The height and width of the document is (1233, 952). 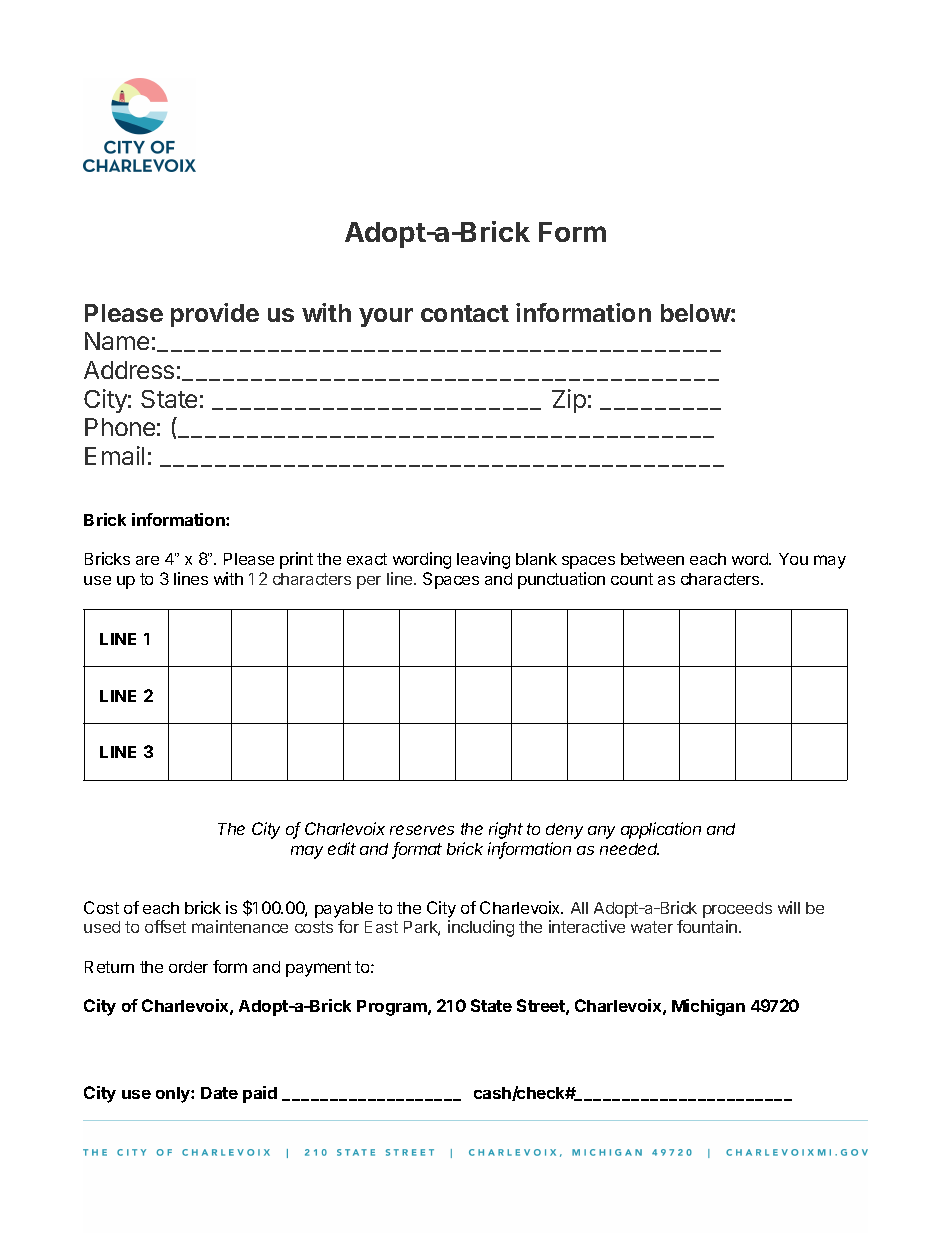 I want to click on Zip, so click(x=569, y=401).
